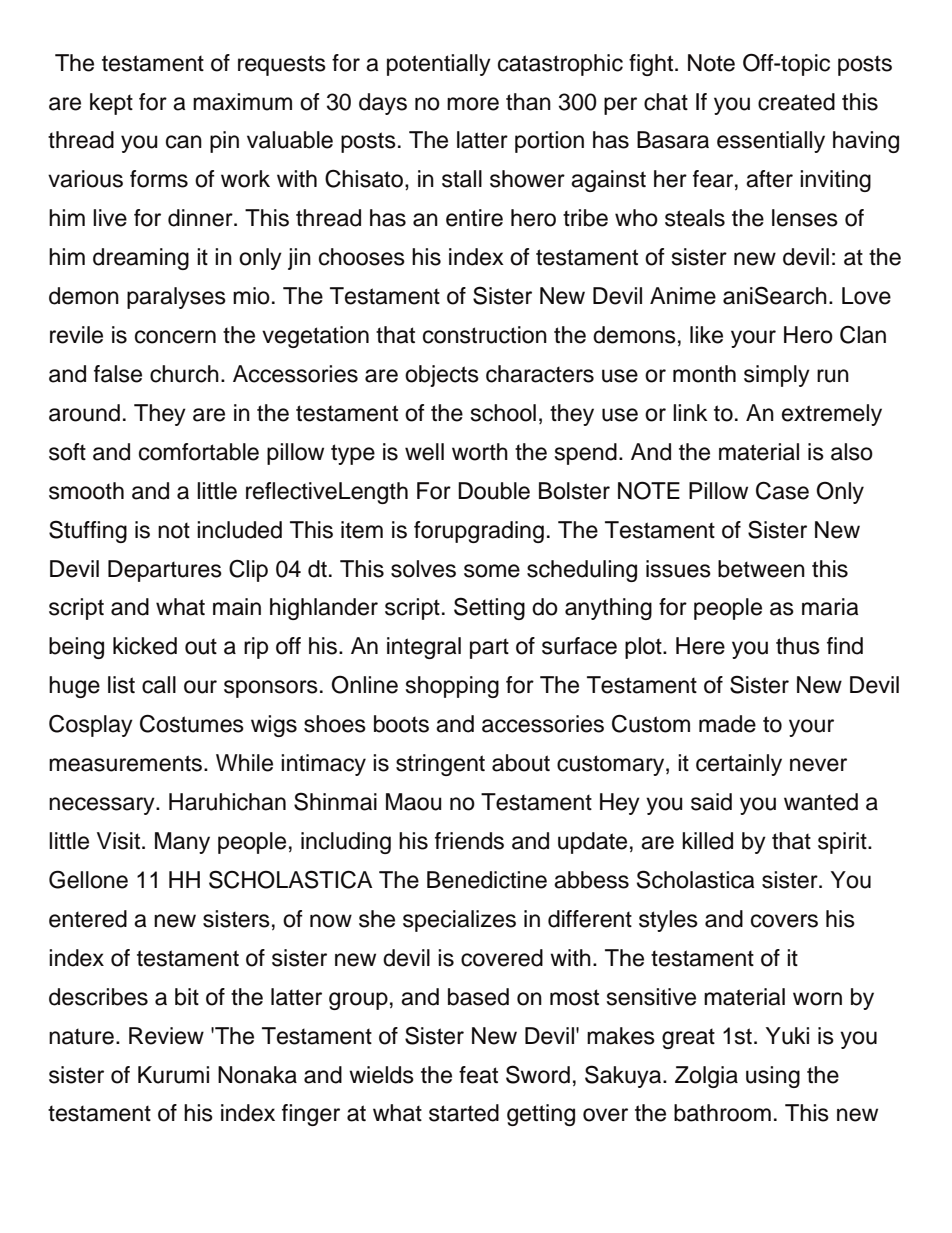 The height and width of the screenshot is (1233, 952). I want to click on extremely, so click(832, 415).
